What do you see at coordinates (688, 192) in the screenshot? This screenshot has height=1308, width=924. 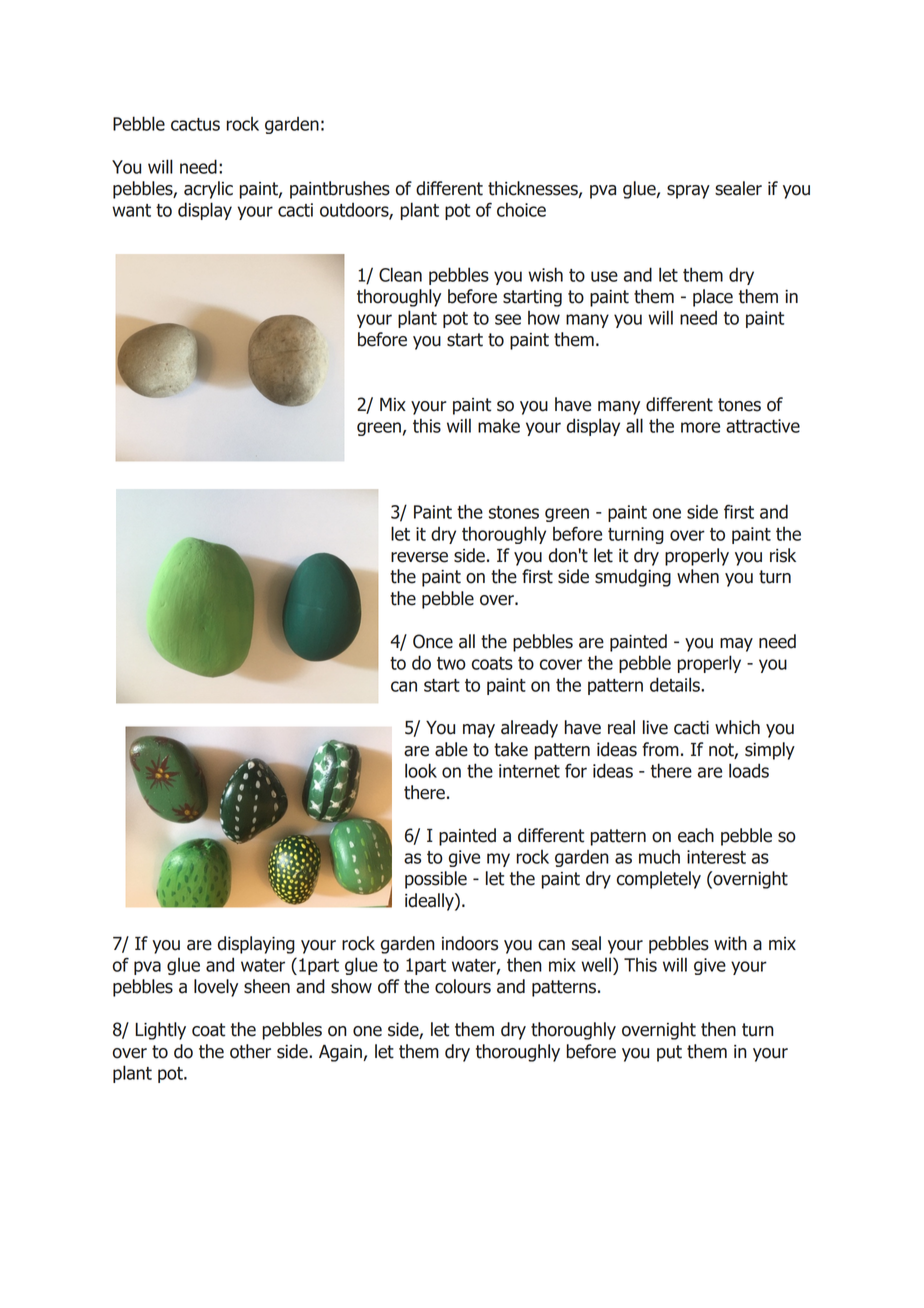 I see `spray` at bounding box center [688, 192].
